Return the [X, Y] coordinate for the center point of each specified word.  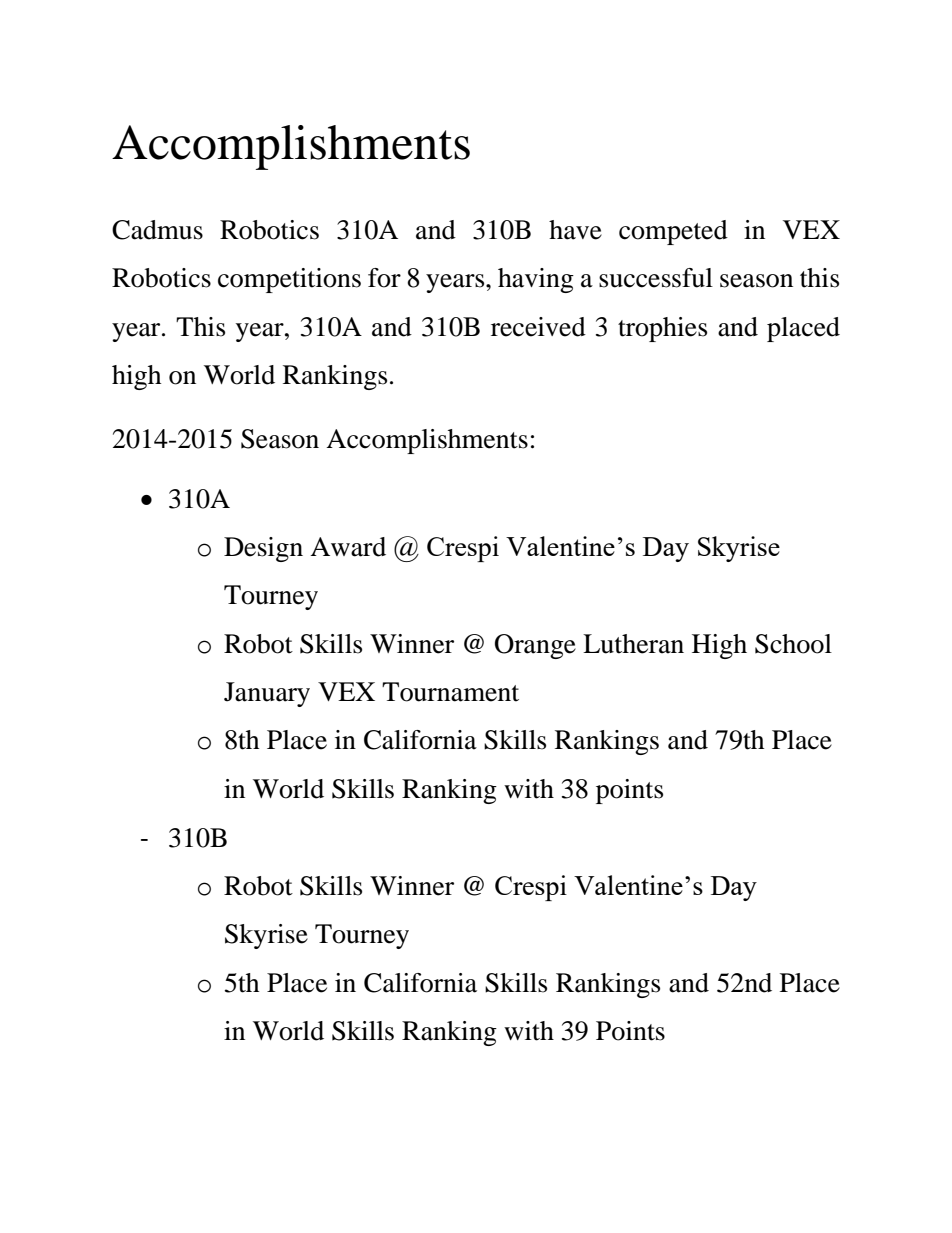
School [793, 644]
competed [673, 232]
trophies [662, 329]
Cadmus [157, 230]
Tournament [450, 692]
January [267, 694]
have [575, 230]
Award [348, 547]
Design [263, 549]
